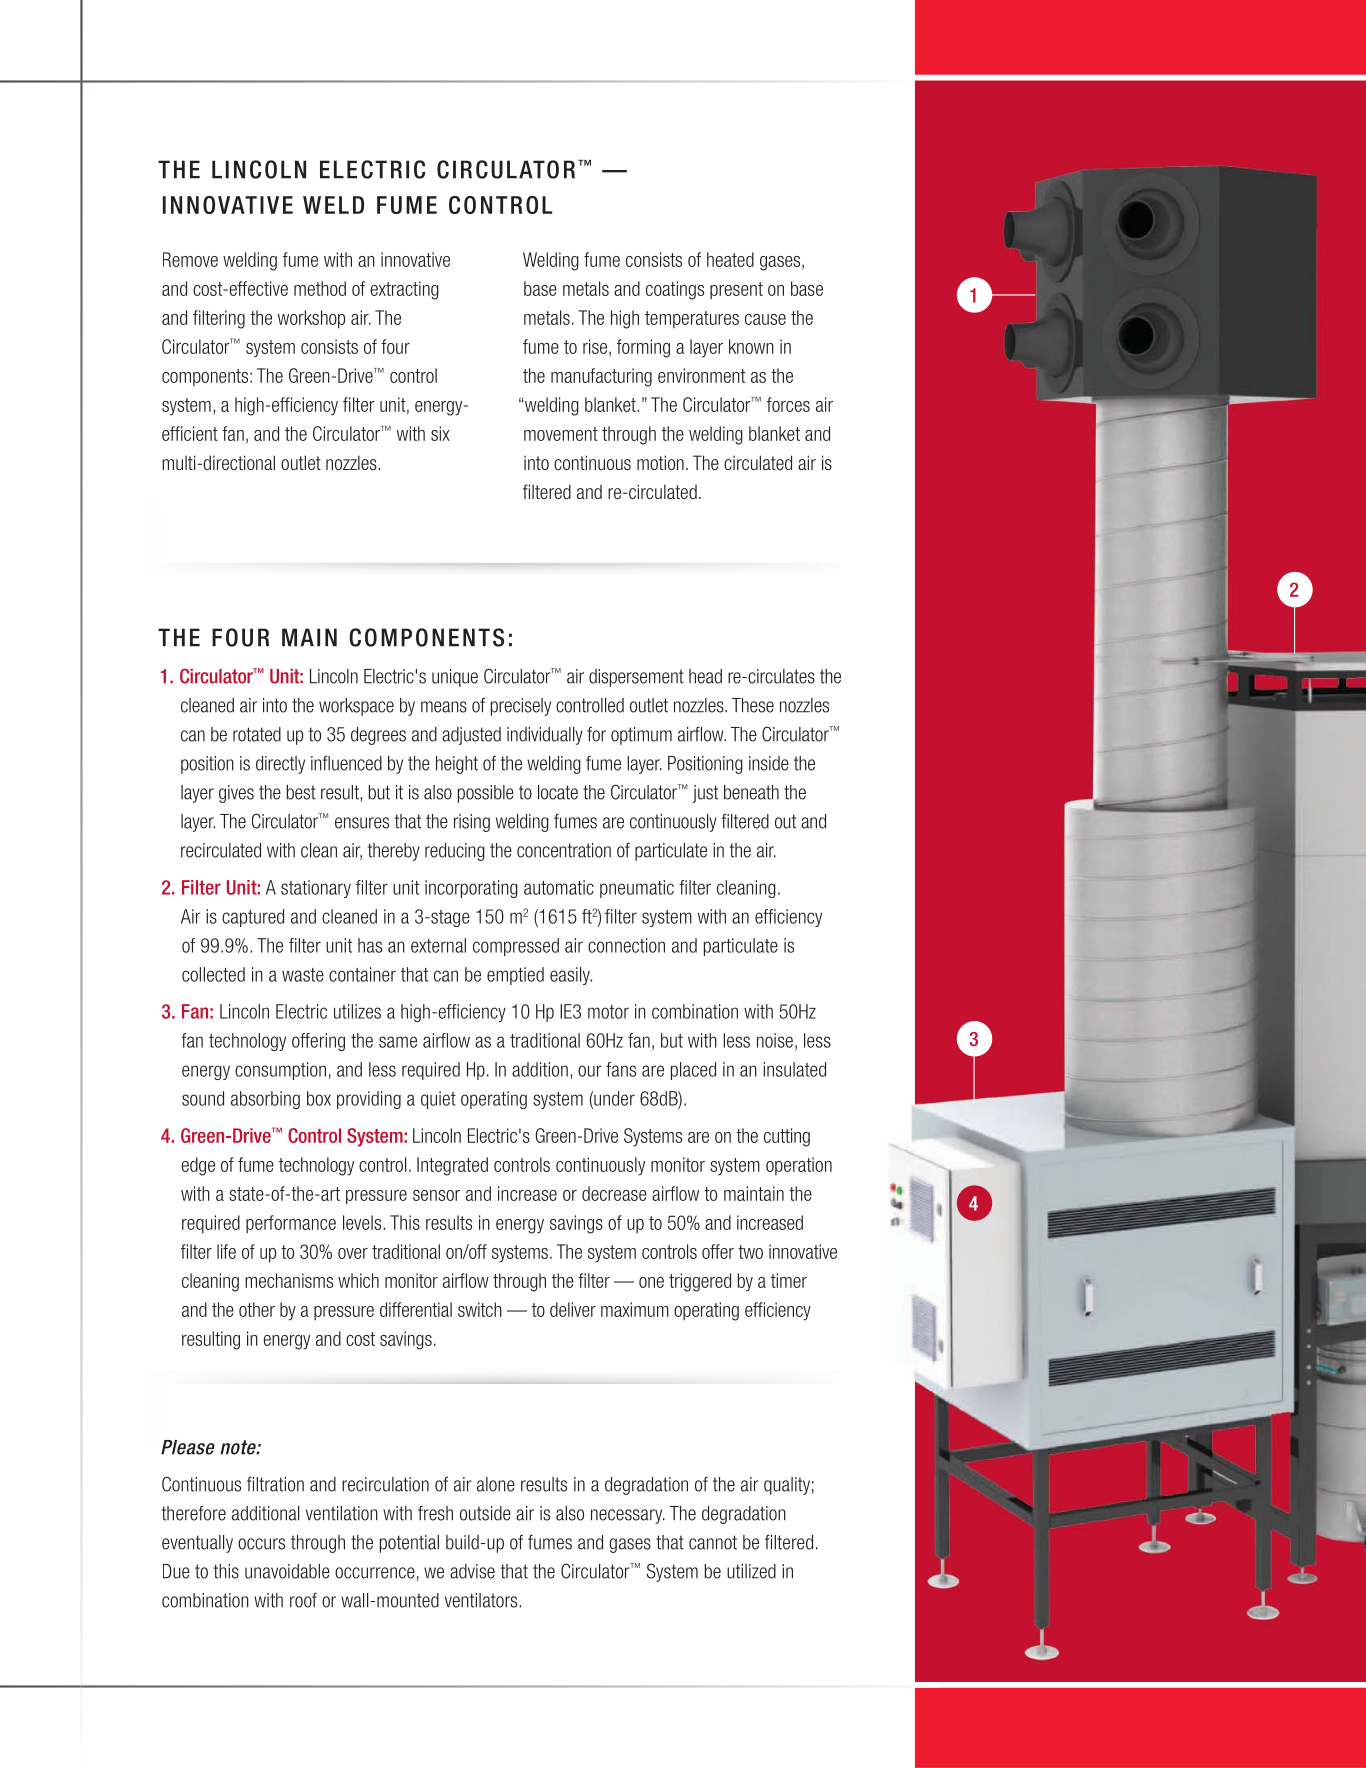 The height and width of the screenshot is (1768, 1366). What do you see at coordinates (750, 1252) in the screenshot?
I see `two` at bounding box center [750, 1252].
